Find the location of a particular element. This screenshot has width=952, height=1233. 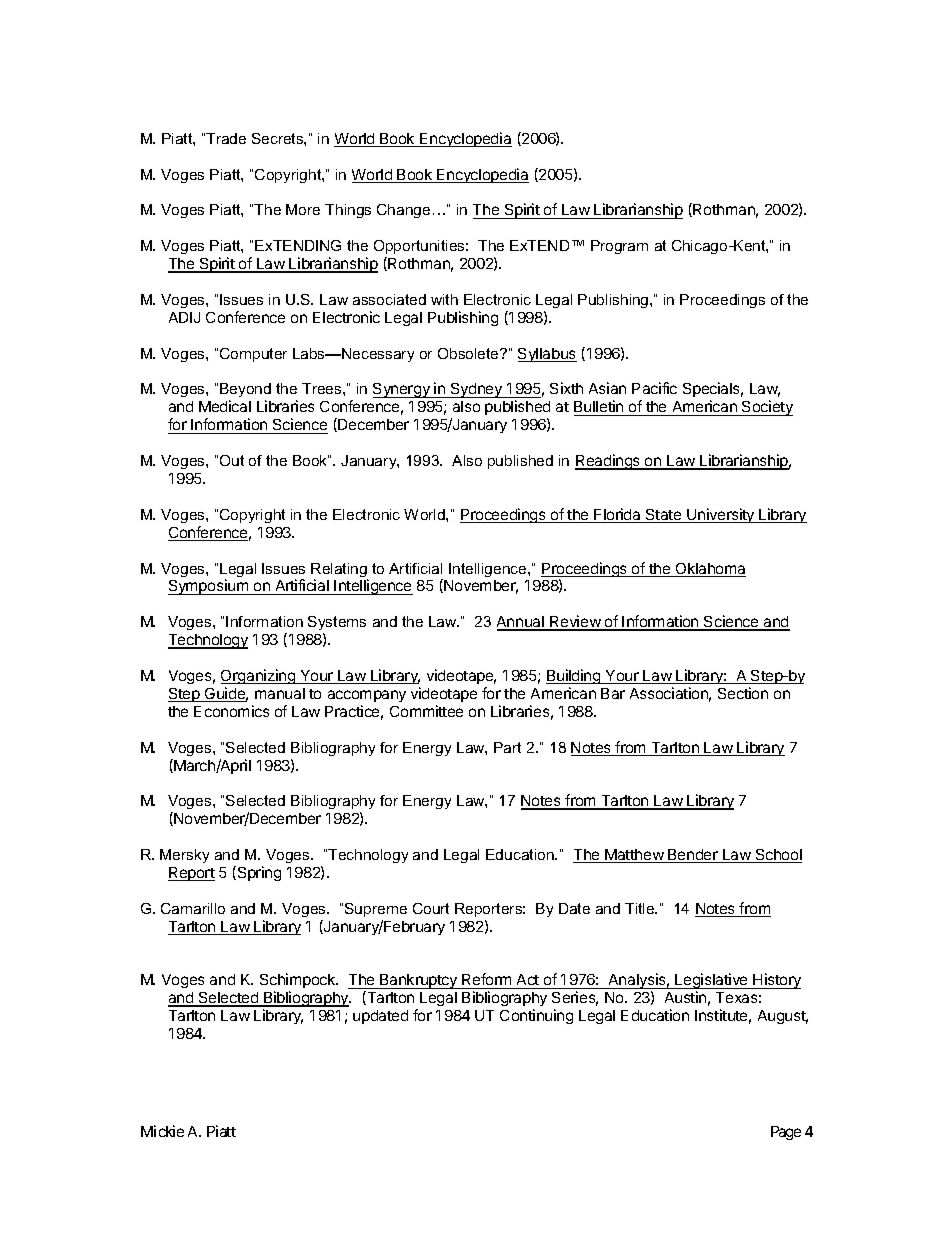

More is located at coordinates (303, 209).
